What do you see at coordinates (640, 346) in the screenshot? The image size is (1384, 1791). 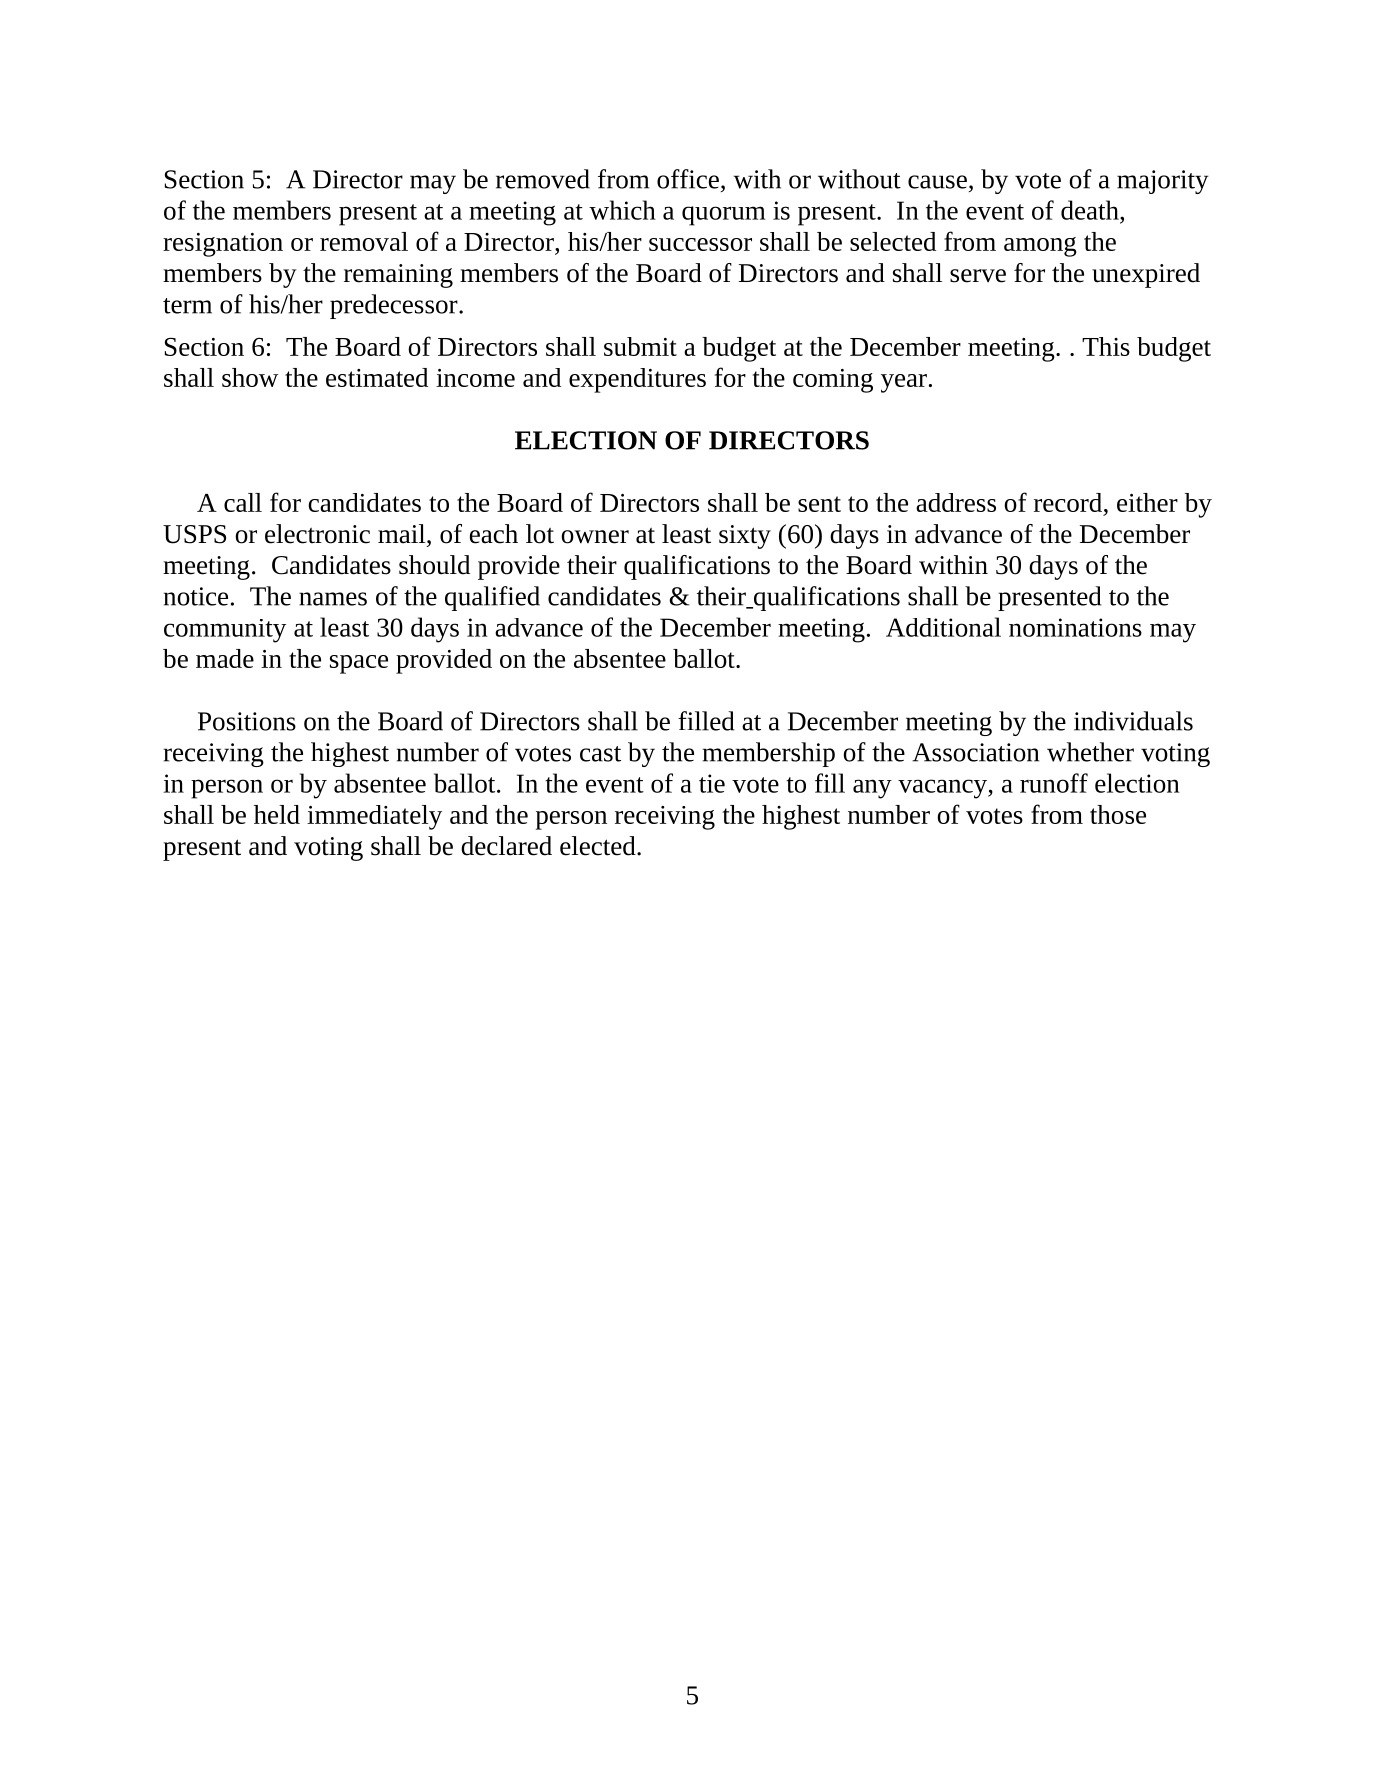 I see `submit` at bounding box center [640, 346].
